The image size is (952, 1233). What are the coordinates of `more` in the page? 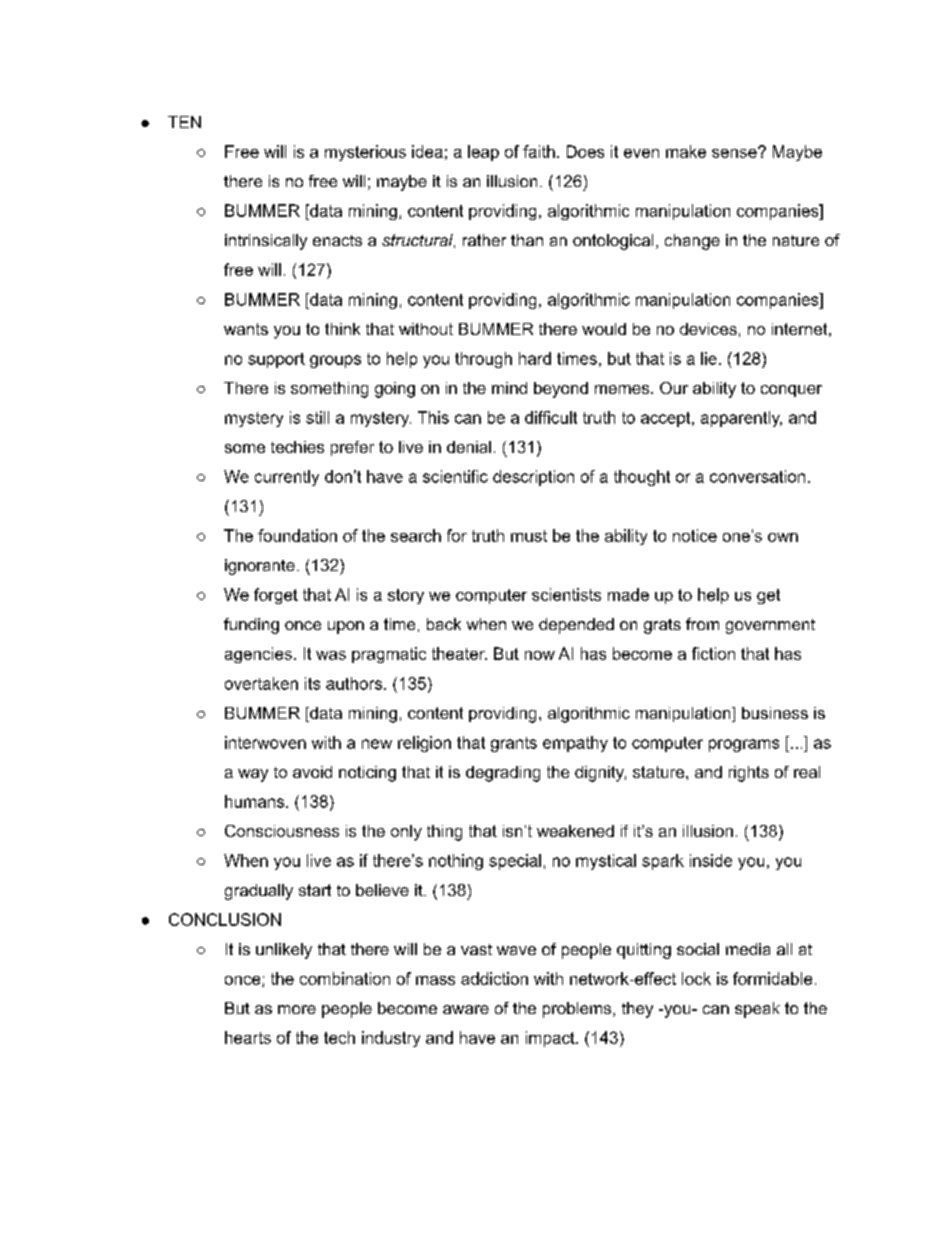 It's located at (297, 1009).
